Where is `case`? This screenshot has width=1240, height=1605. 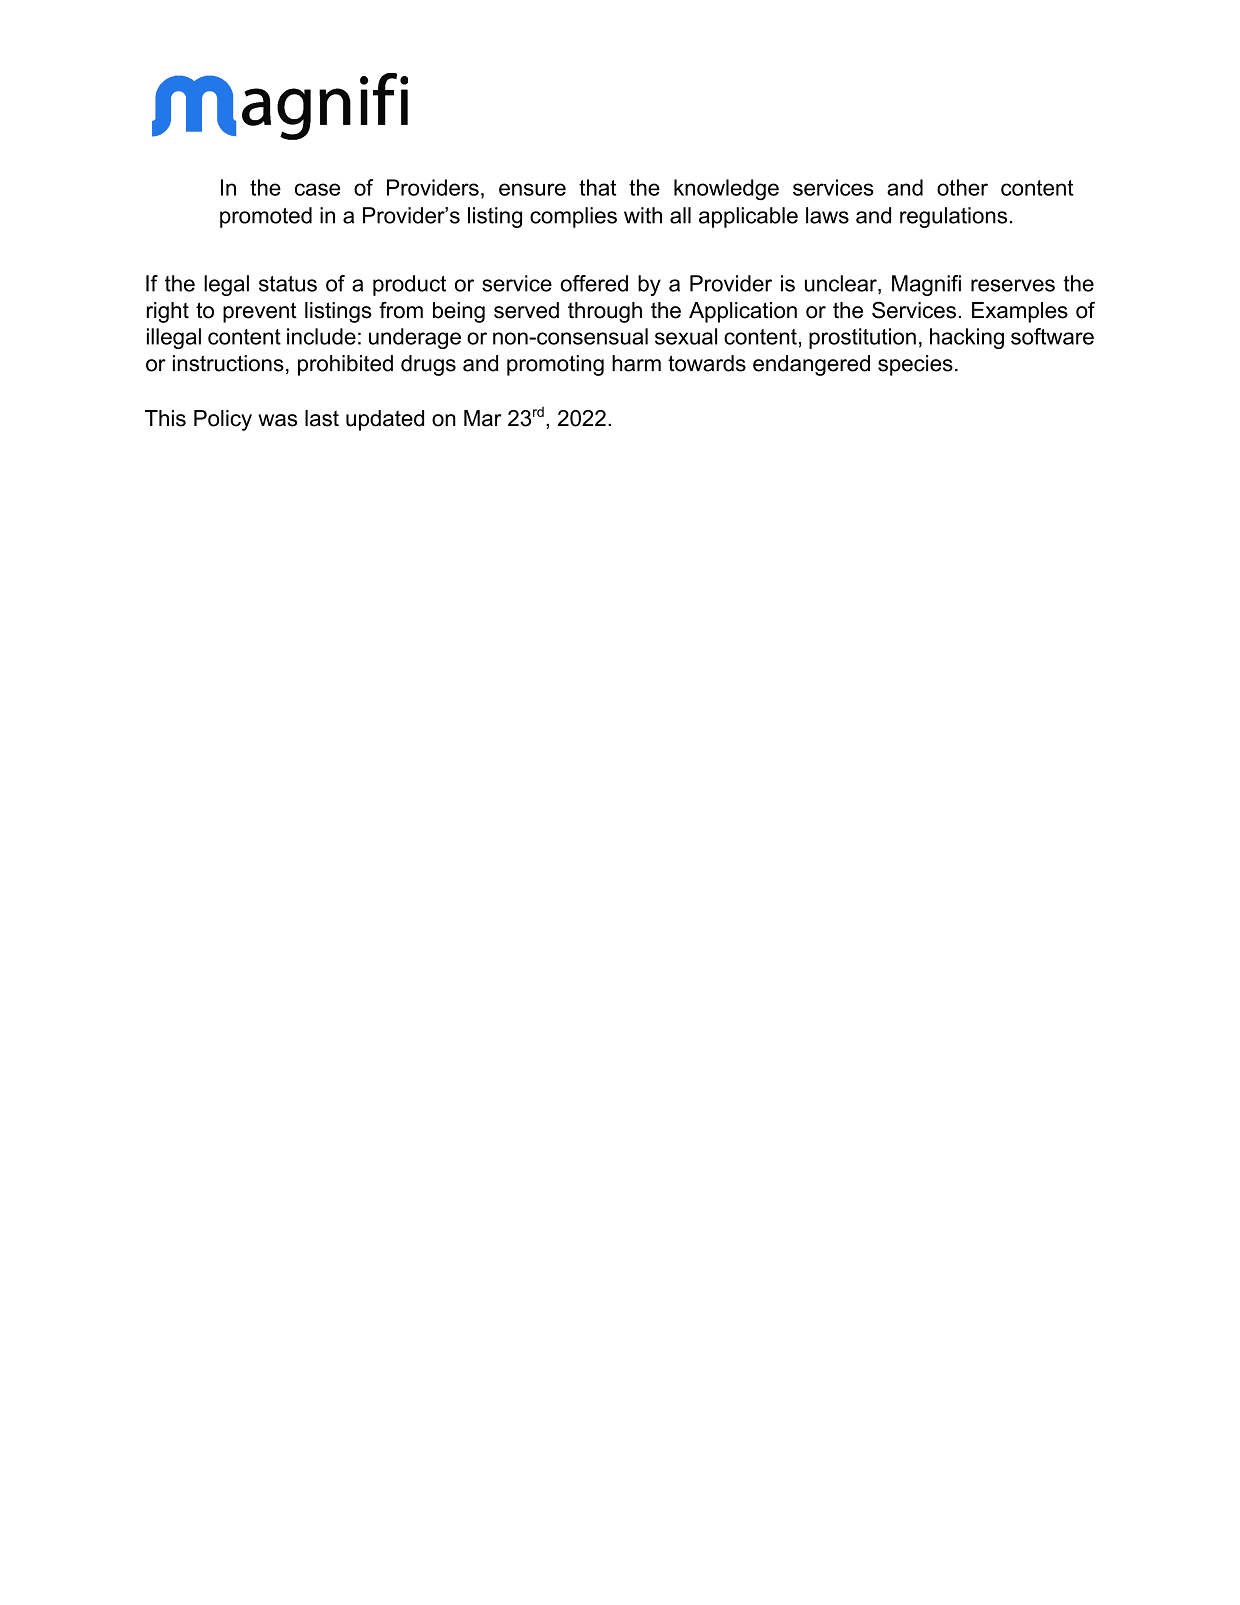 case is located at coordinates (317, 189).
